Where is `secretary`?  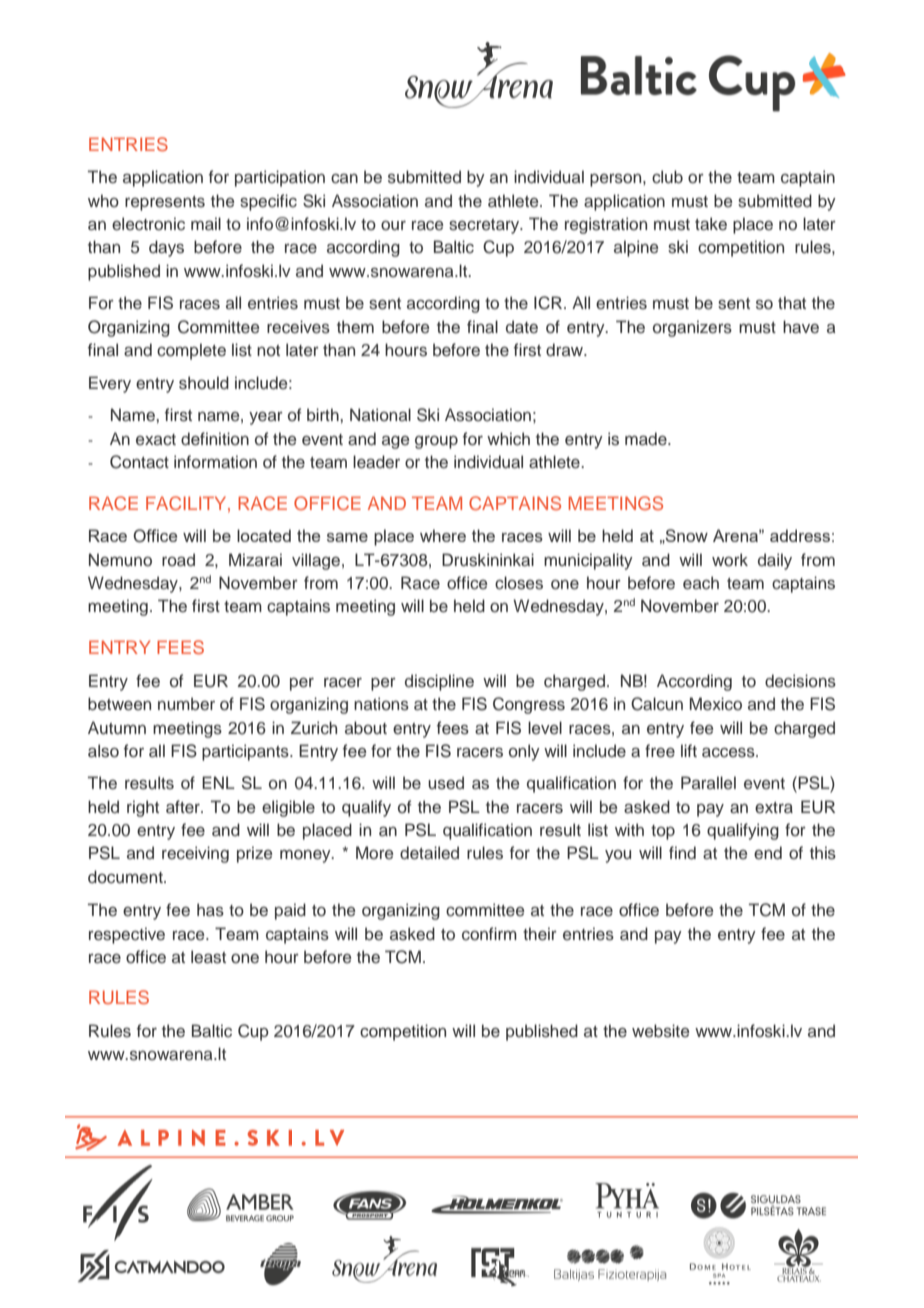 secretary is located at coordinates (485, 226).
